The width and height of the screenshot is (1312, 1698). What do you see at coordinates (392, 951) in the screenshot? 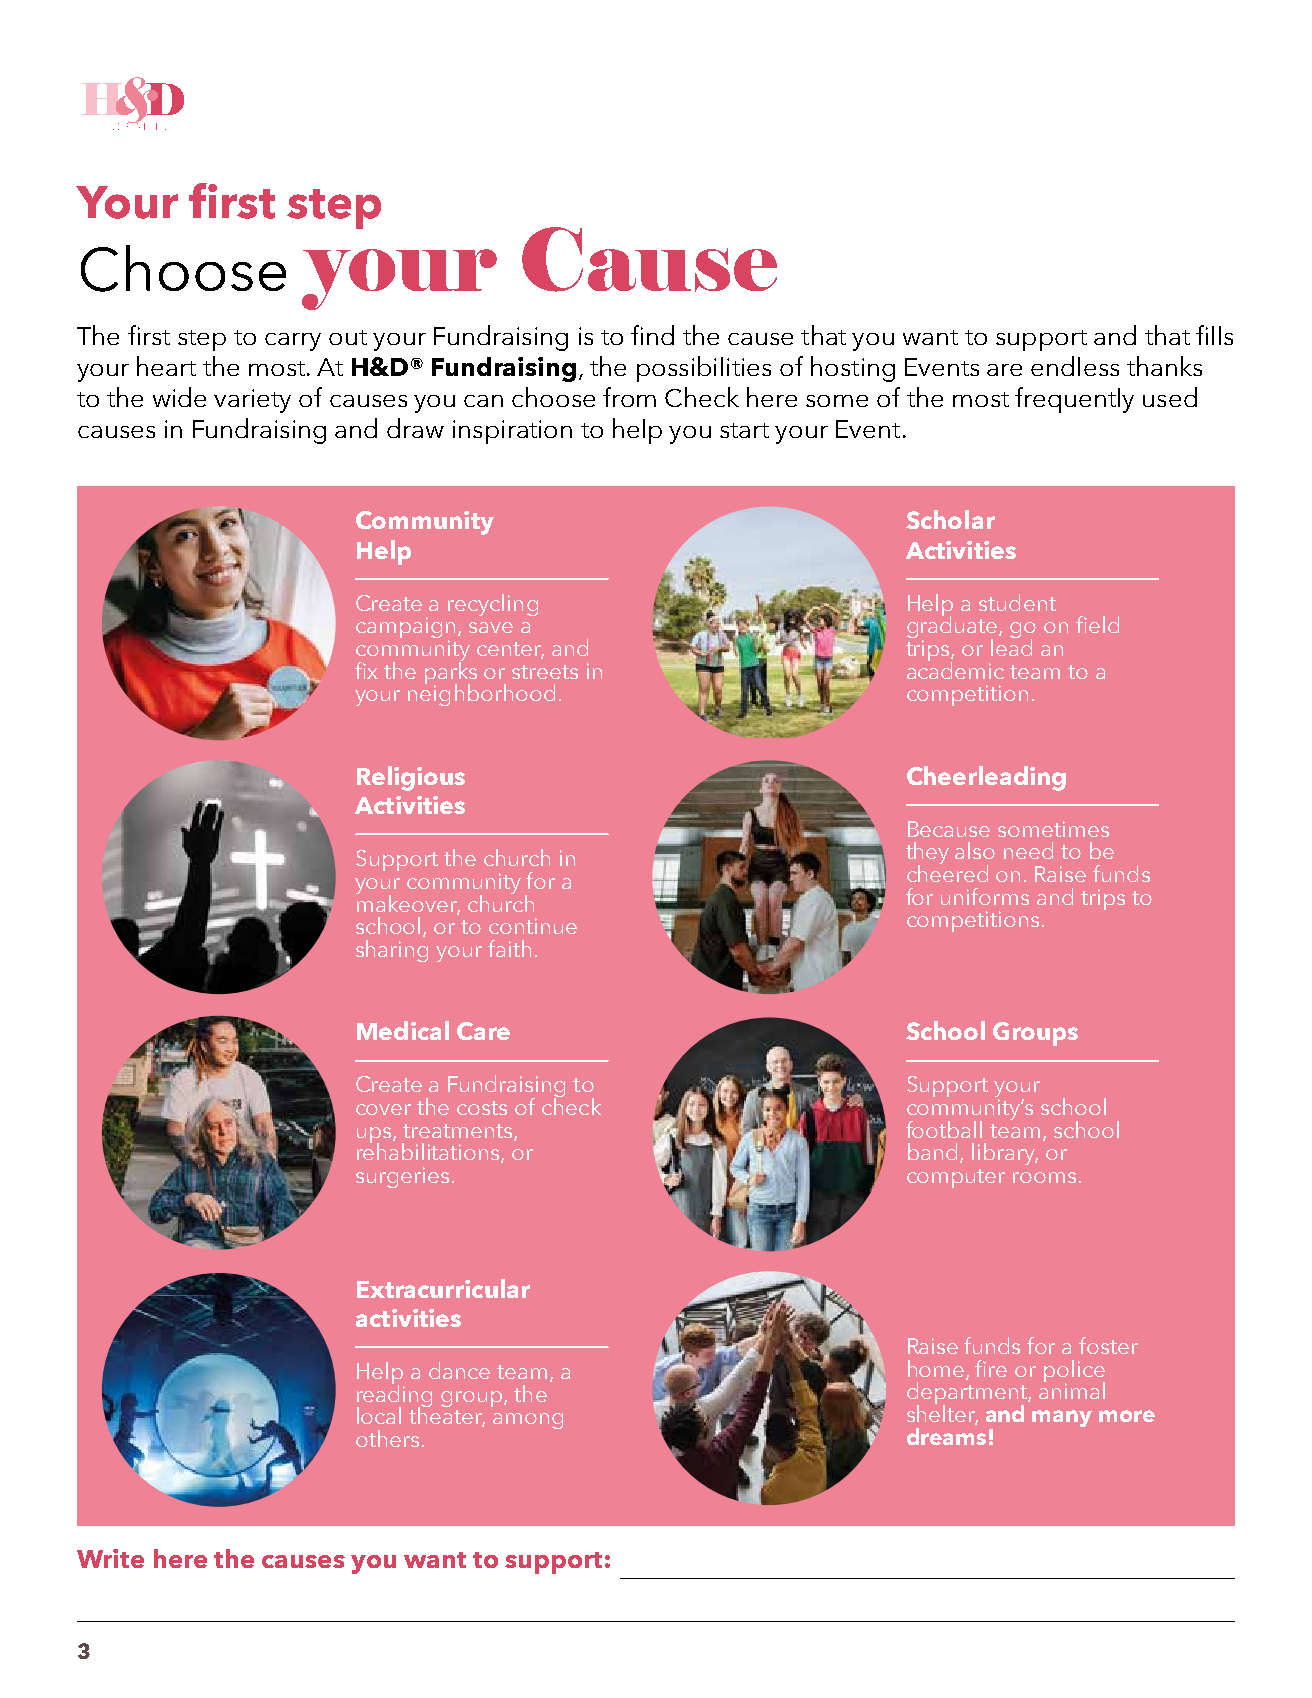
I see `sharing` at bounding box center [392, 951].
